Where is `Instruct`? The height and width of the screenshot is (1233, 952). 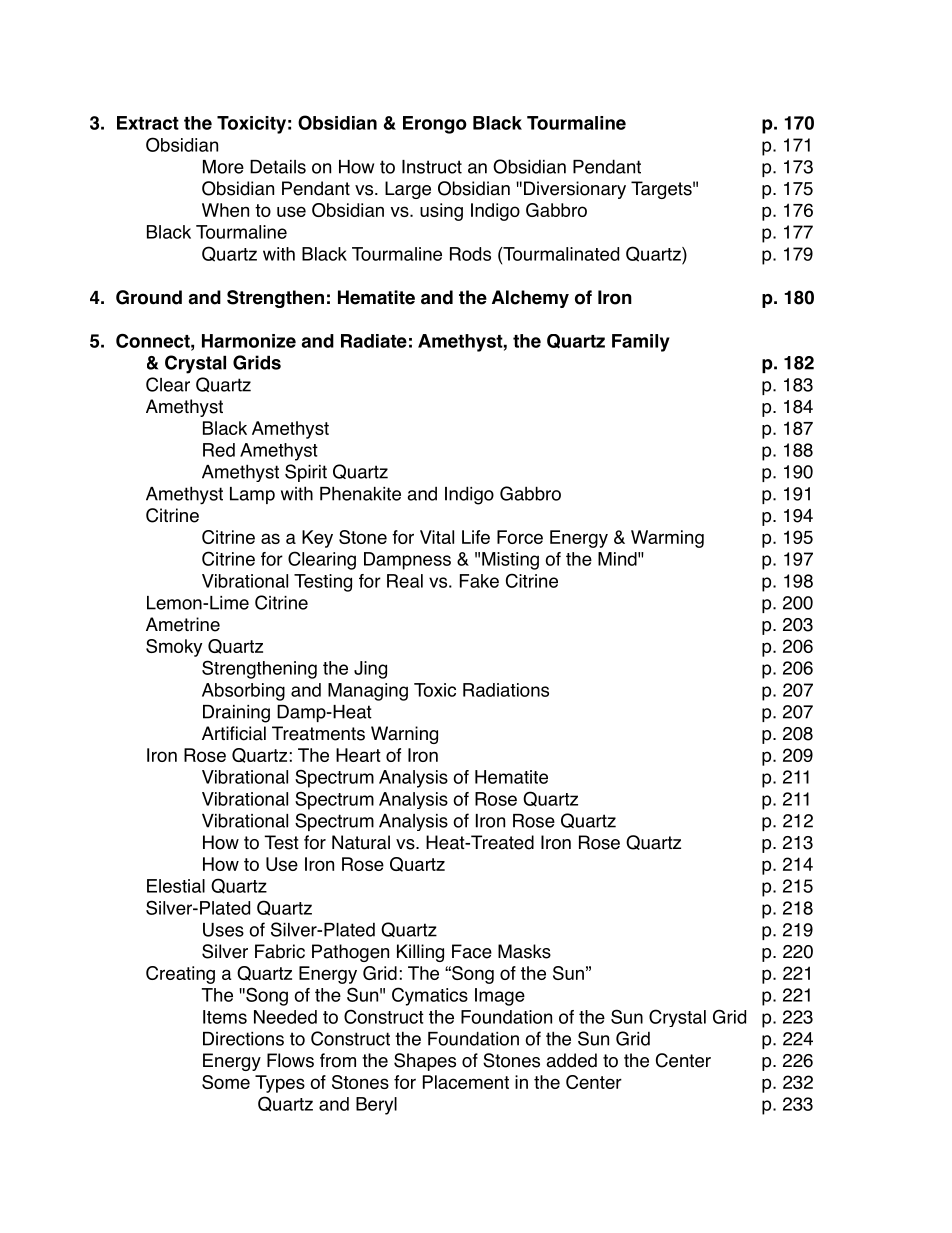
Instruct is located at coordinates (432, 167).
